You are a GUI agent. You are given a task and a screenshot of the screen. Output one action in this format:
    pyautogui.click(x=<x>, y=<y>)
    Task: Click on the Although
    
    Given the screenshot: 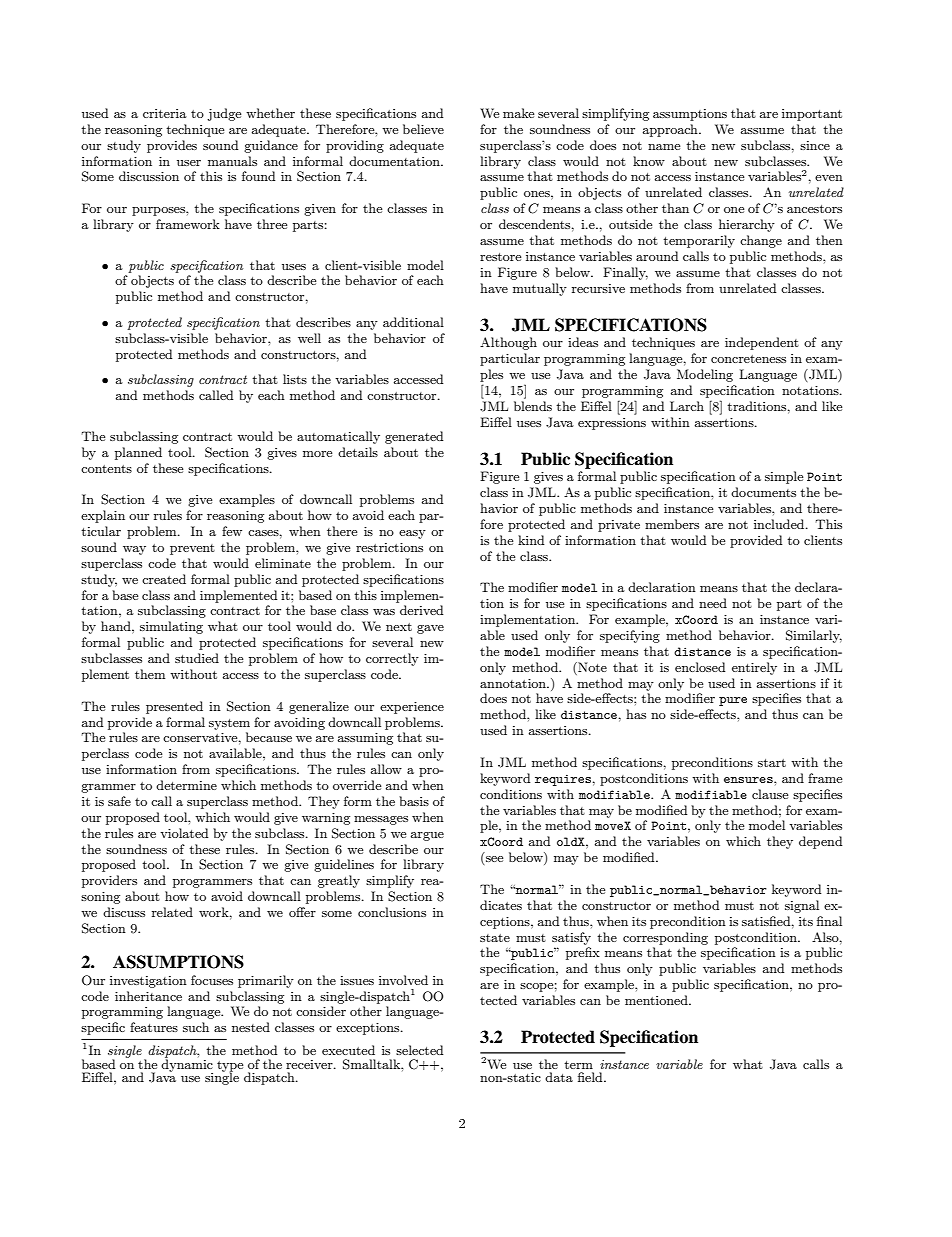 What is the action you would take?
    pyautogui.click(x=508, y=343)
